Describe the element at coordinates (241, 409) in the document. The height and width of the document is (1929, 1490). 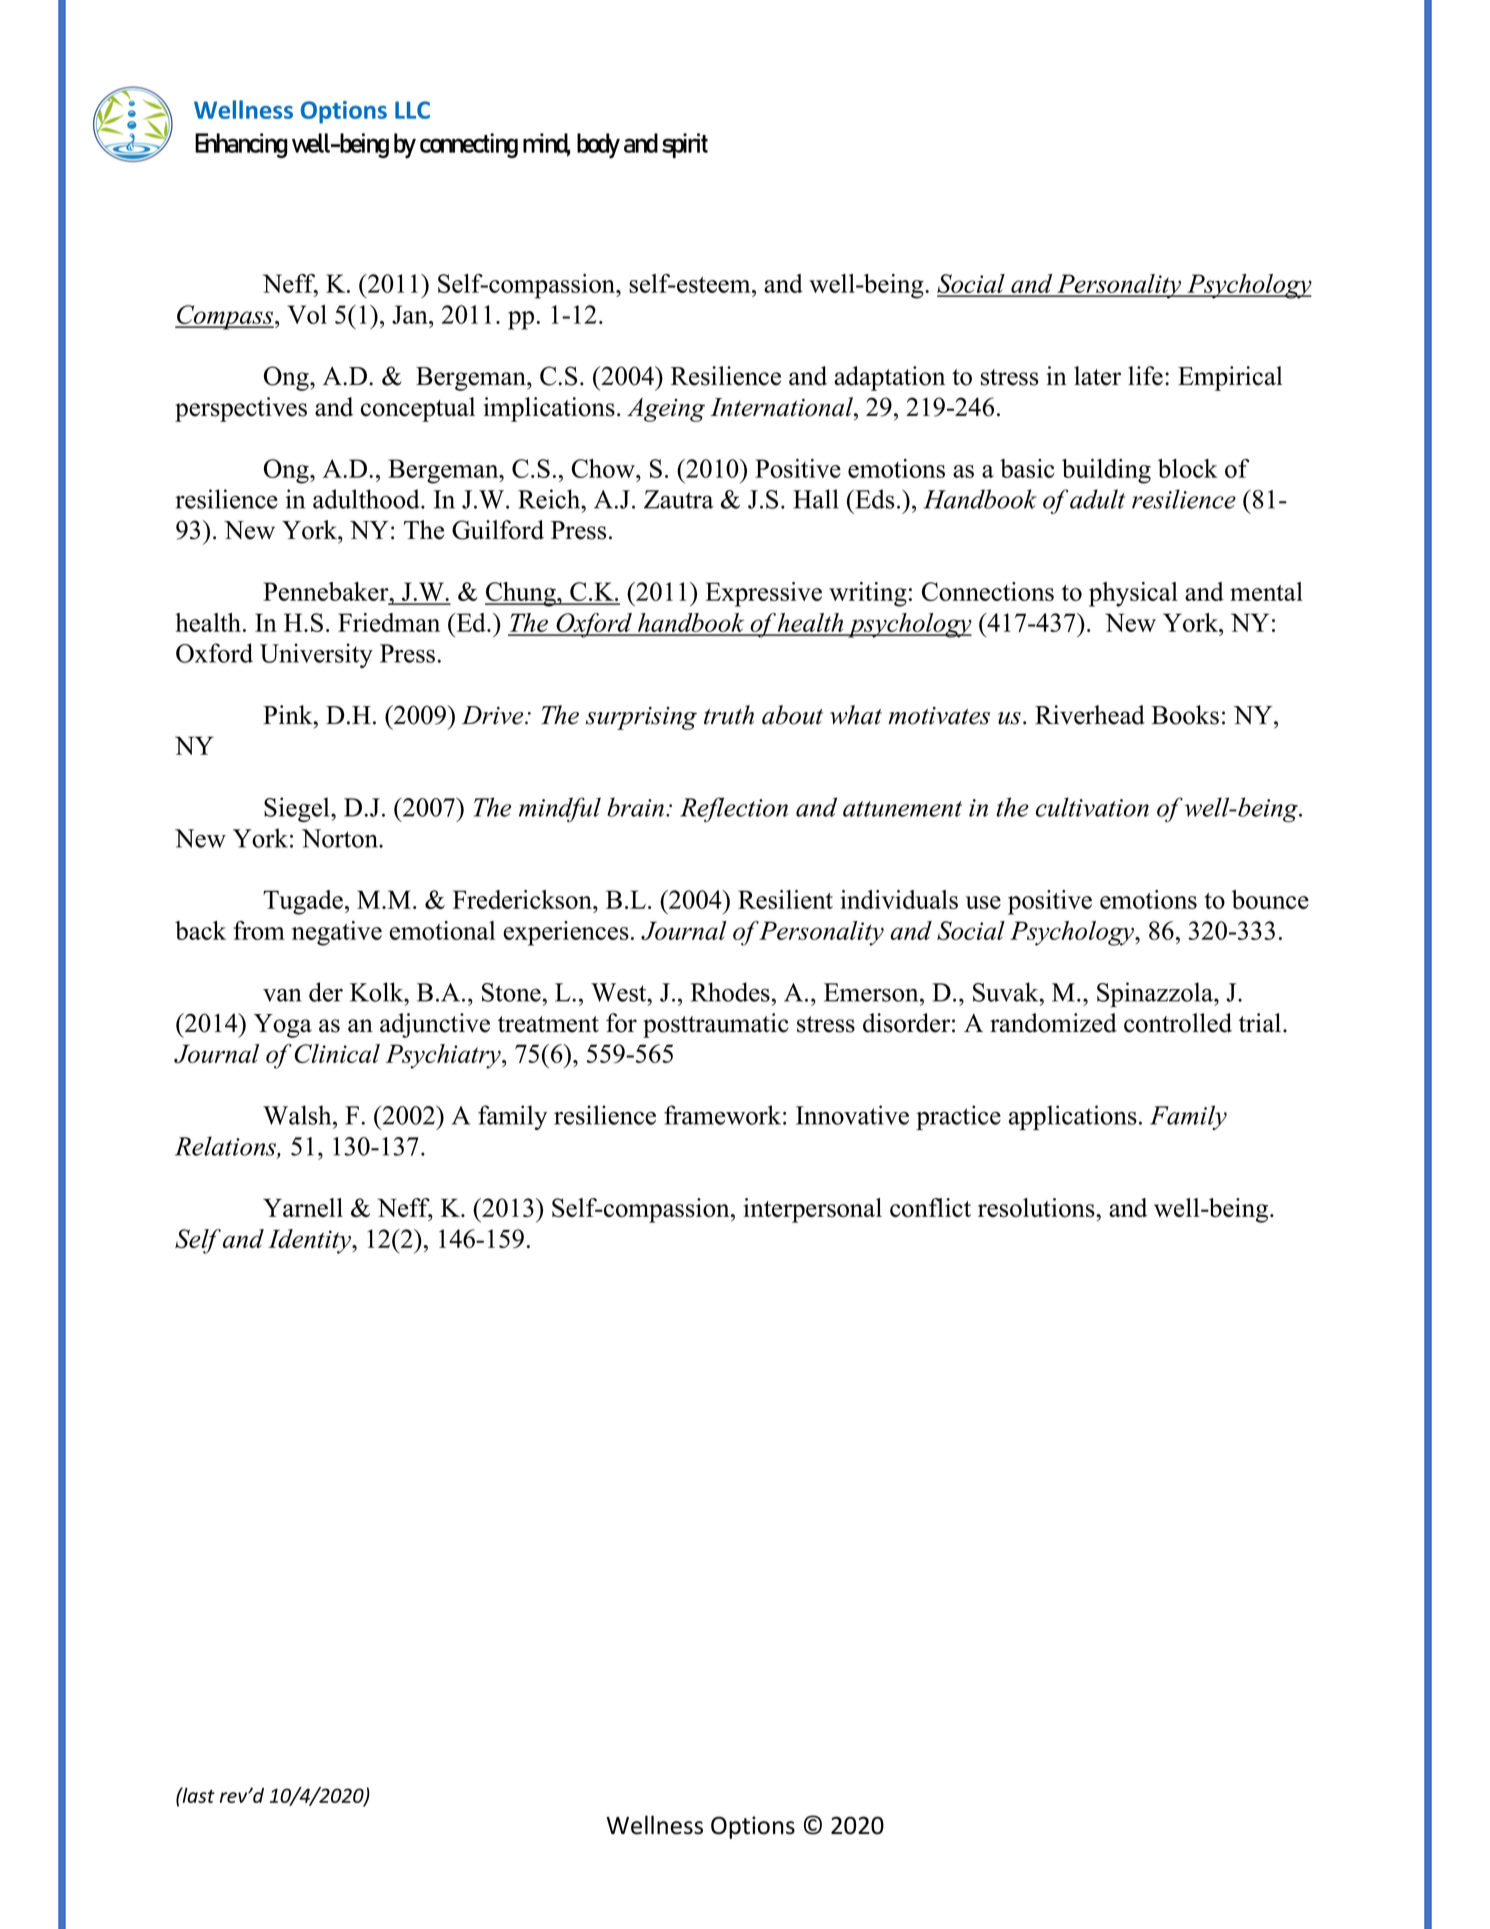
I see `perspectives` at that location.
